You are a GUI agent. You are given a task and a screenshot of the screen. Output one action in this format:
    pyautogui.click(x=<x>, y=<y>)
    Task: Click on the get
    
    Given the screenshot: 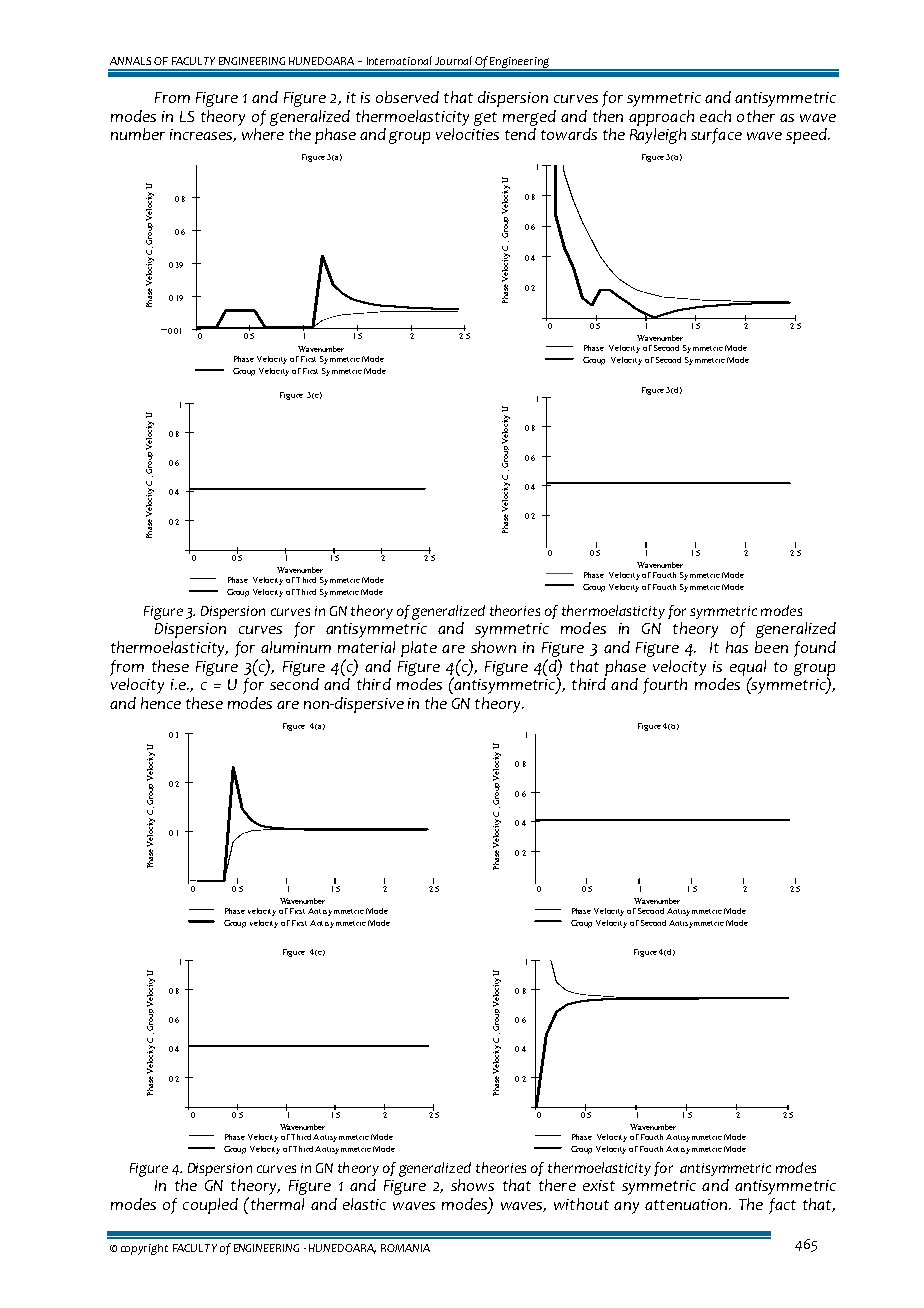 What is the action you would take?
    pyautogui.click(x=485, y=119)
